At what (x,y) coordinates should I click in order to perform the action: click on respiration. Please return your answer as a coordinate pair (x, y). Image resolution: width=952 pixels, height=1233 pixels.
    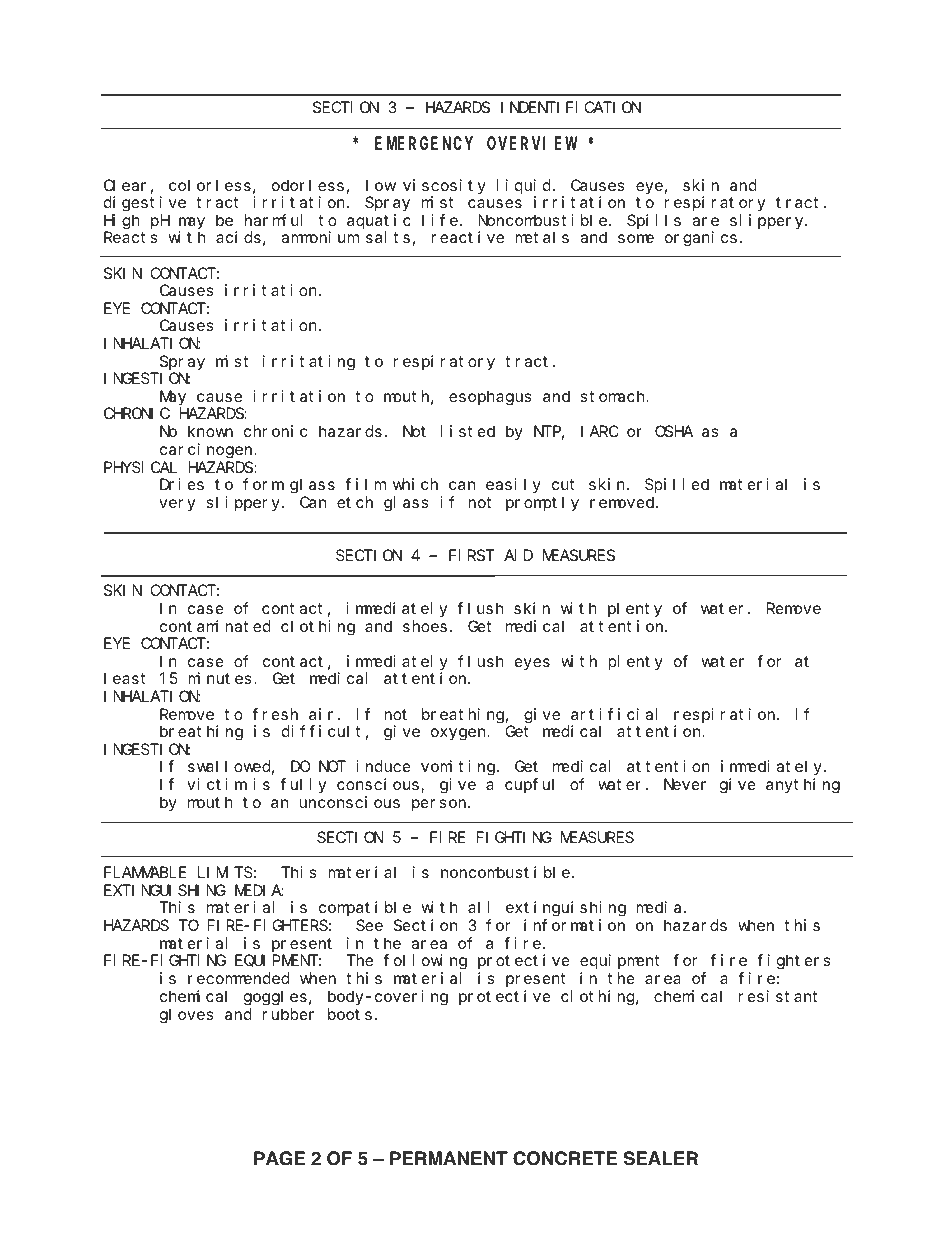
    Looking at the image, I should click on (726, 715).
